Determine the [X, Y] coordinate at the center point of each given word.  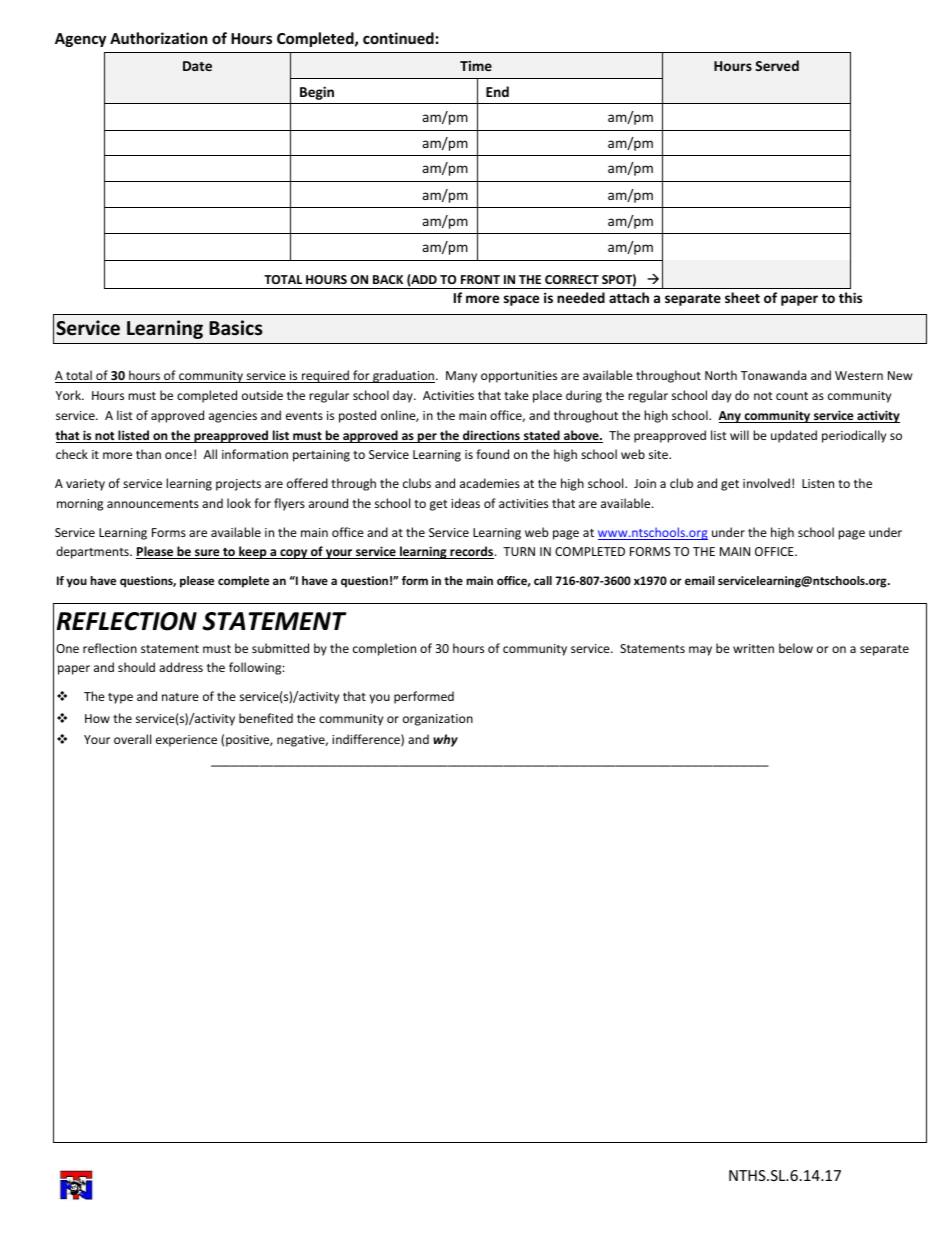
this [850, 297]
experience [186, 741]
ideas [465, 503]
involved [766, 483]
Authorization [159, 38]
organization [438, 720]
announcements [153, 504]
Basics [236, 328]
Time [476, 65]
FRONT [480, 279]
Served [777, 65]
